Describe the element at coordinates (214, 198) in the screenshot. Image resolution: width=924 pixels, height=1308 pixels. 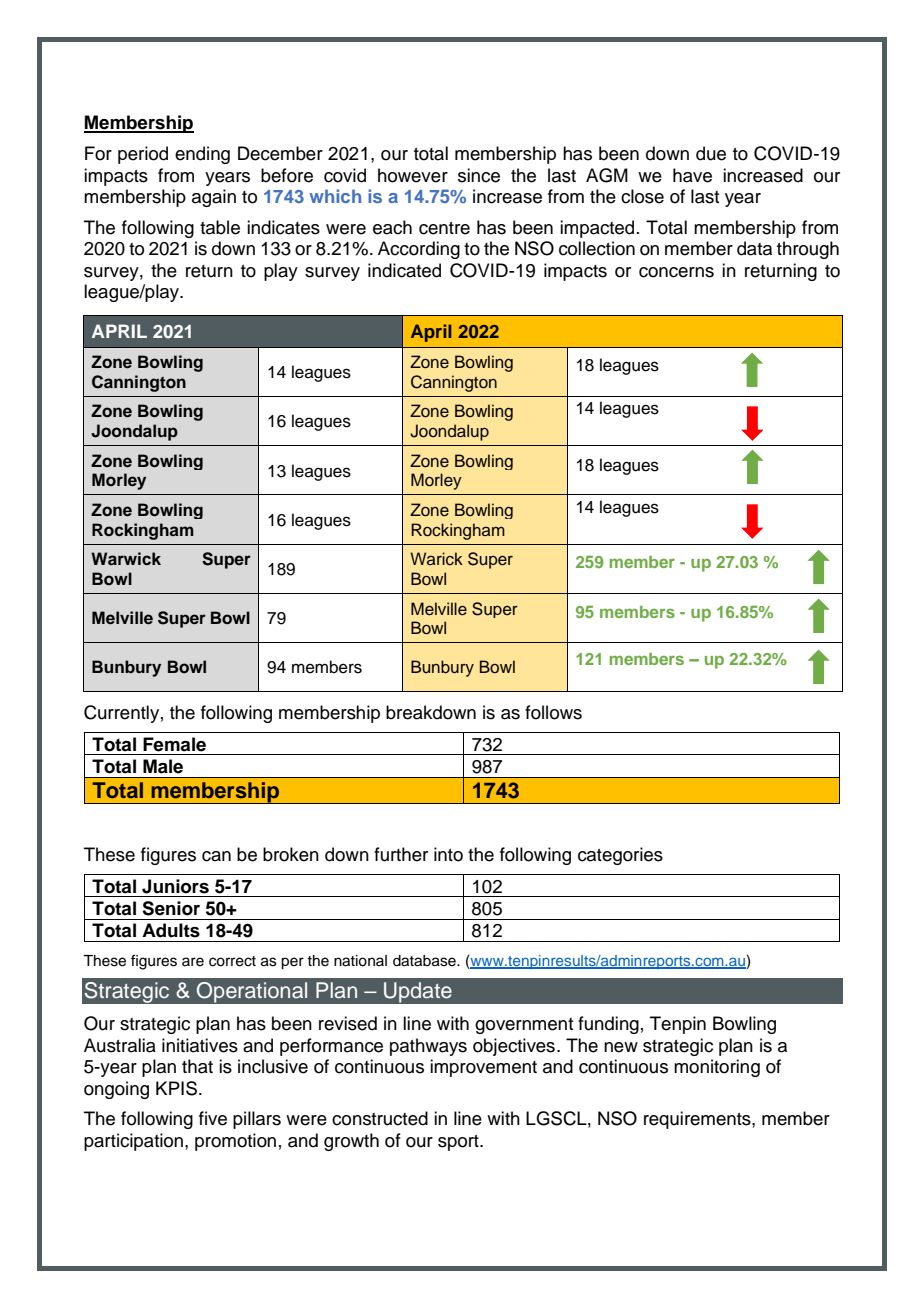
I see `again` at that location.
